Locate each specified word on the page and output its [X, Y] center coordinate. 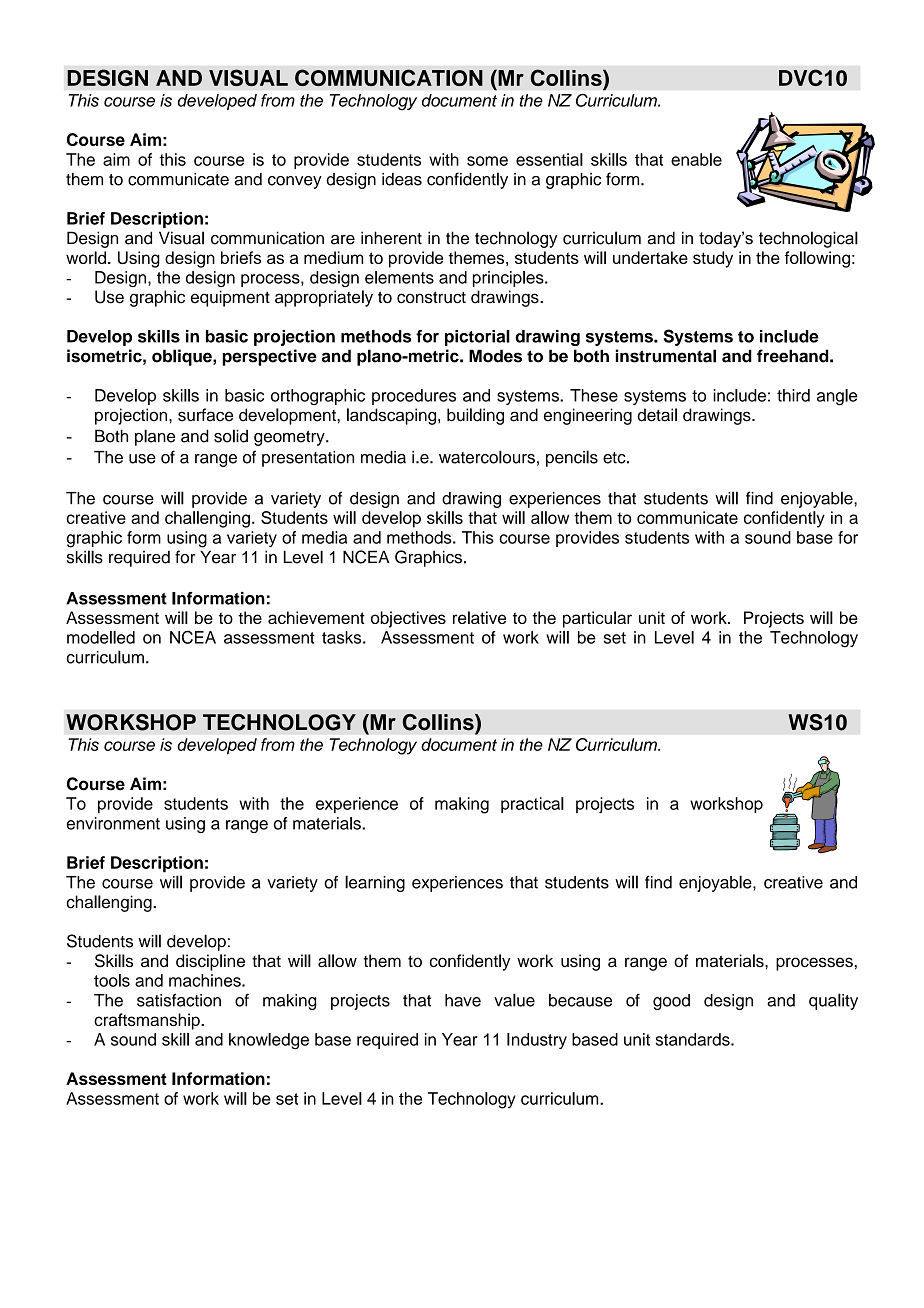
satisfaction [179, 1000]
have [463, 1000]
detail [657, 415]
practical [532, 805]
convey [295, 182]
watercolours [487, 457]
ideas [402, 179]
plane [155, 437]
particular [597, 619]
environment [113, 823]
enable [696, 159]
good [671, 1002]
